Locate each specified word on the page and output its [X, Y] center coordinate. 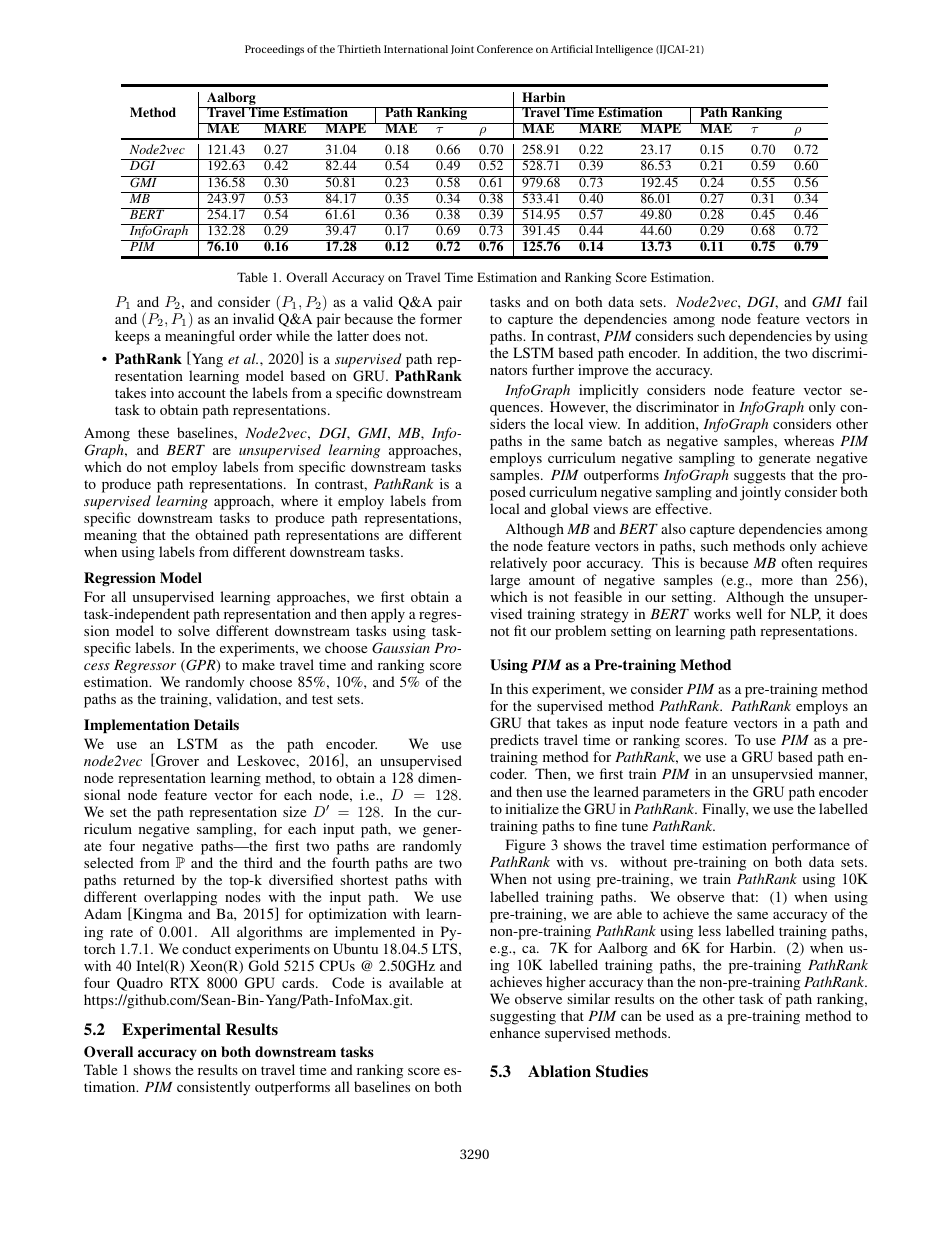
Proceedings [274, 50]
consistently [213, 1088]
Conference [505, 49]
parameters [676, 794]
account [202, 393]
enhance [515, 1032]
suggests [760, 477]
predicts [514, 743]
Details [216, 724]
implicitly [609, 391]
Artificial [572, 49]
